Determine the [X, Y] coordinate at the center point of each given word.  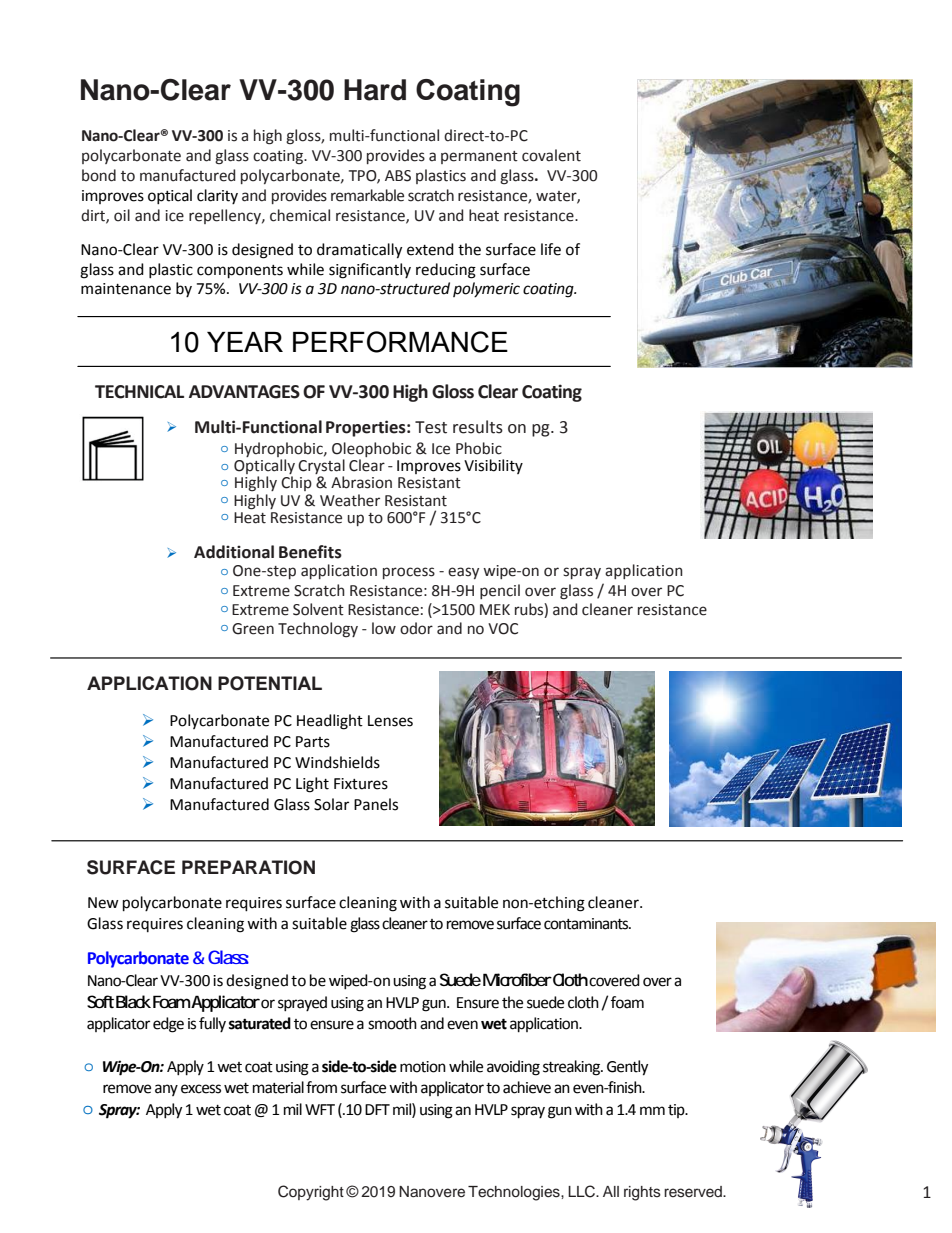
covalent [551, 155]
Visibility [493, 466]
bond [99, 175]
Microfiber [517, 979]
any [166, 1090]
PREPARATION [248, 867]
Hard [375, 90]
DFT [377, 1109]
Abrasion [361, 482]
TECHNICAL [139, 392]
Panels [376, 804]
